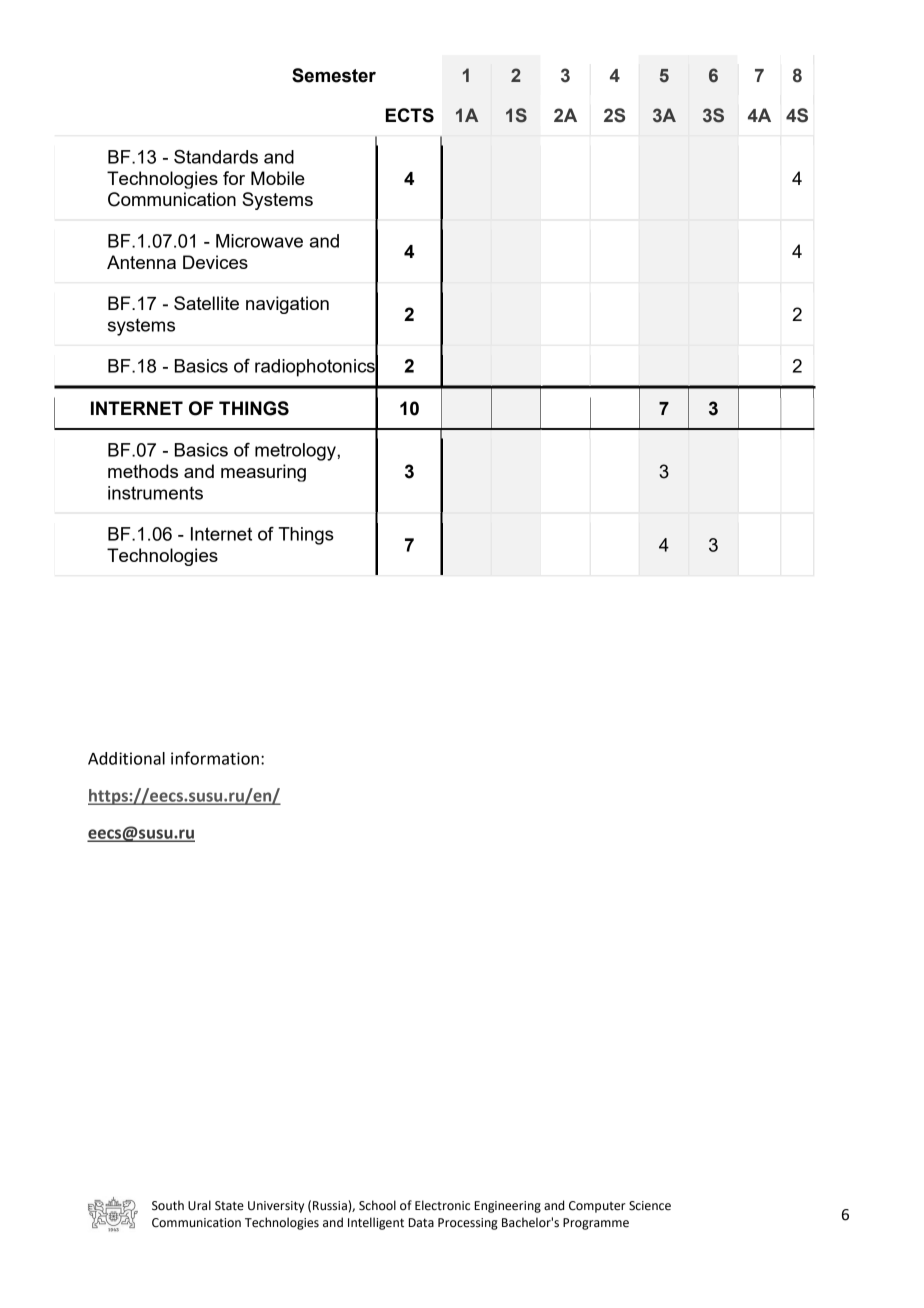  What do you see at coordinates (143, 471) in the image?
I see `methods` at bounding box center [143, 471].
